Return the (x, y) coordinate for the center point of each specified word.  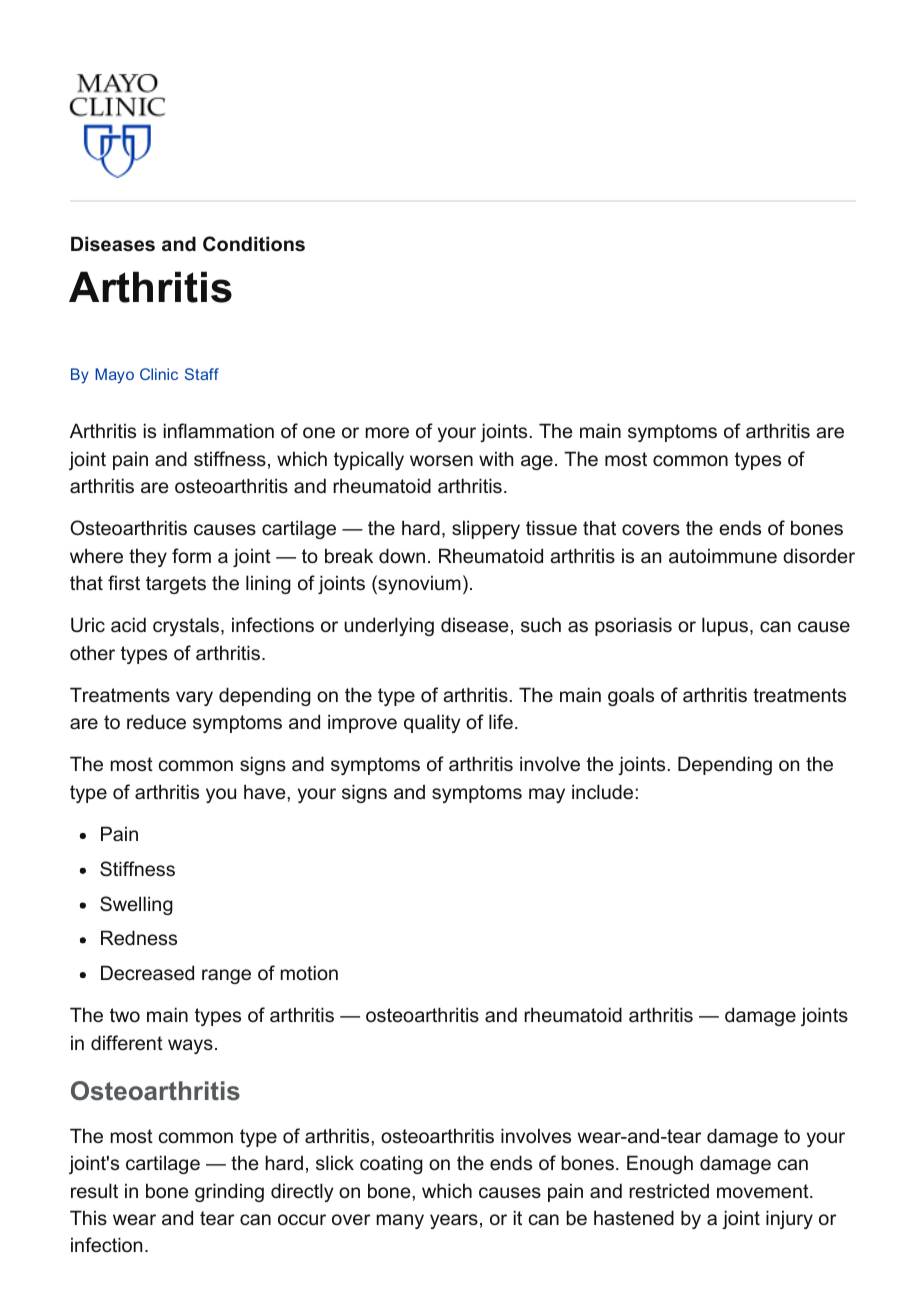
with (496, 458)
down (402, 556)
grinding (229, 1192)
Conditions (254, 244)
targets (176, 585)
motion (309, 973)
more (387, 433)
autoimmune (723, 556)
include (604, 792)
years (454, 1221)
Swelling (136, 905)
